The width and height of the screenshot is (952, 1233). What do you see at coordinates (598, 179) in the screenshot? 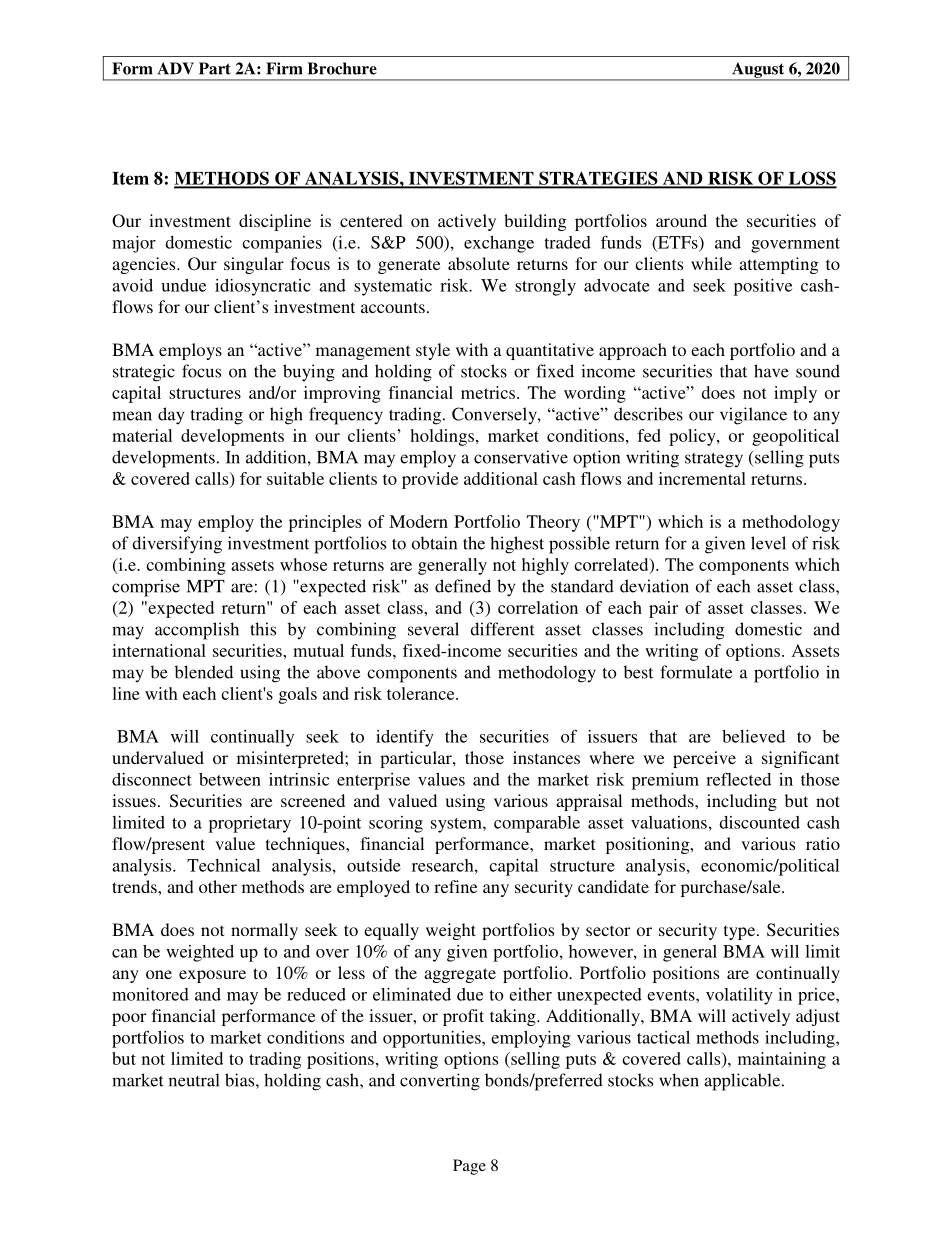
I see `STRATEGIES` at bounding box center [598, 179].
